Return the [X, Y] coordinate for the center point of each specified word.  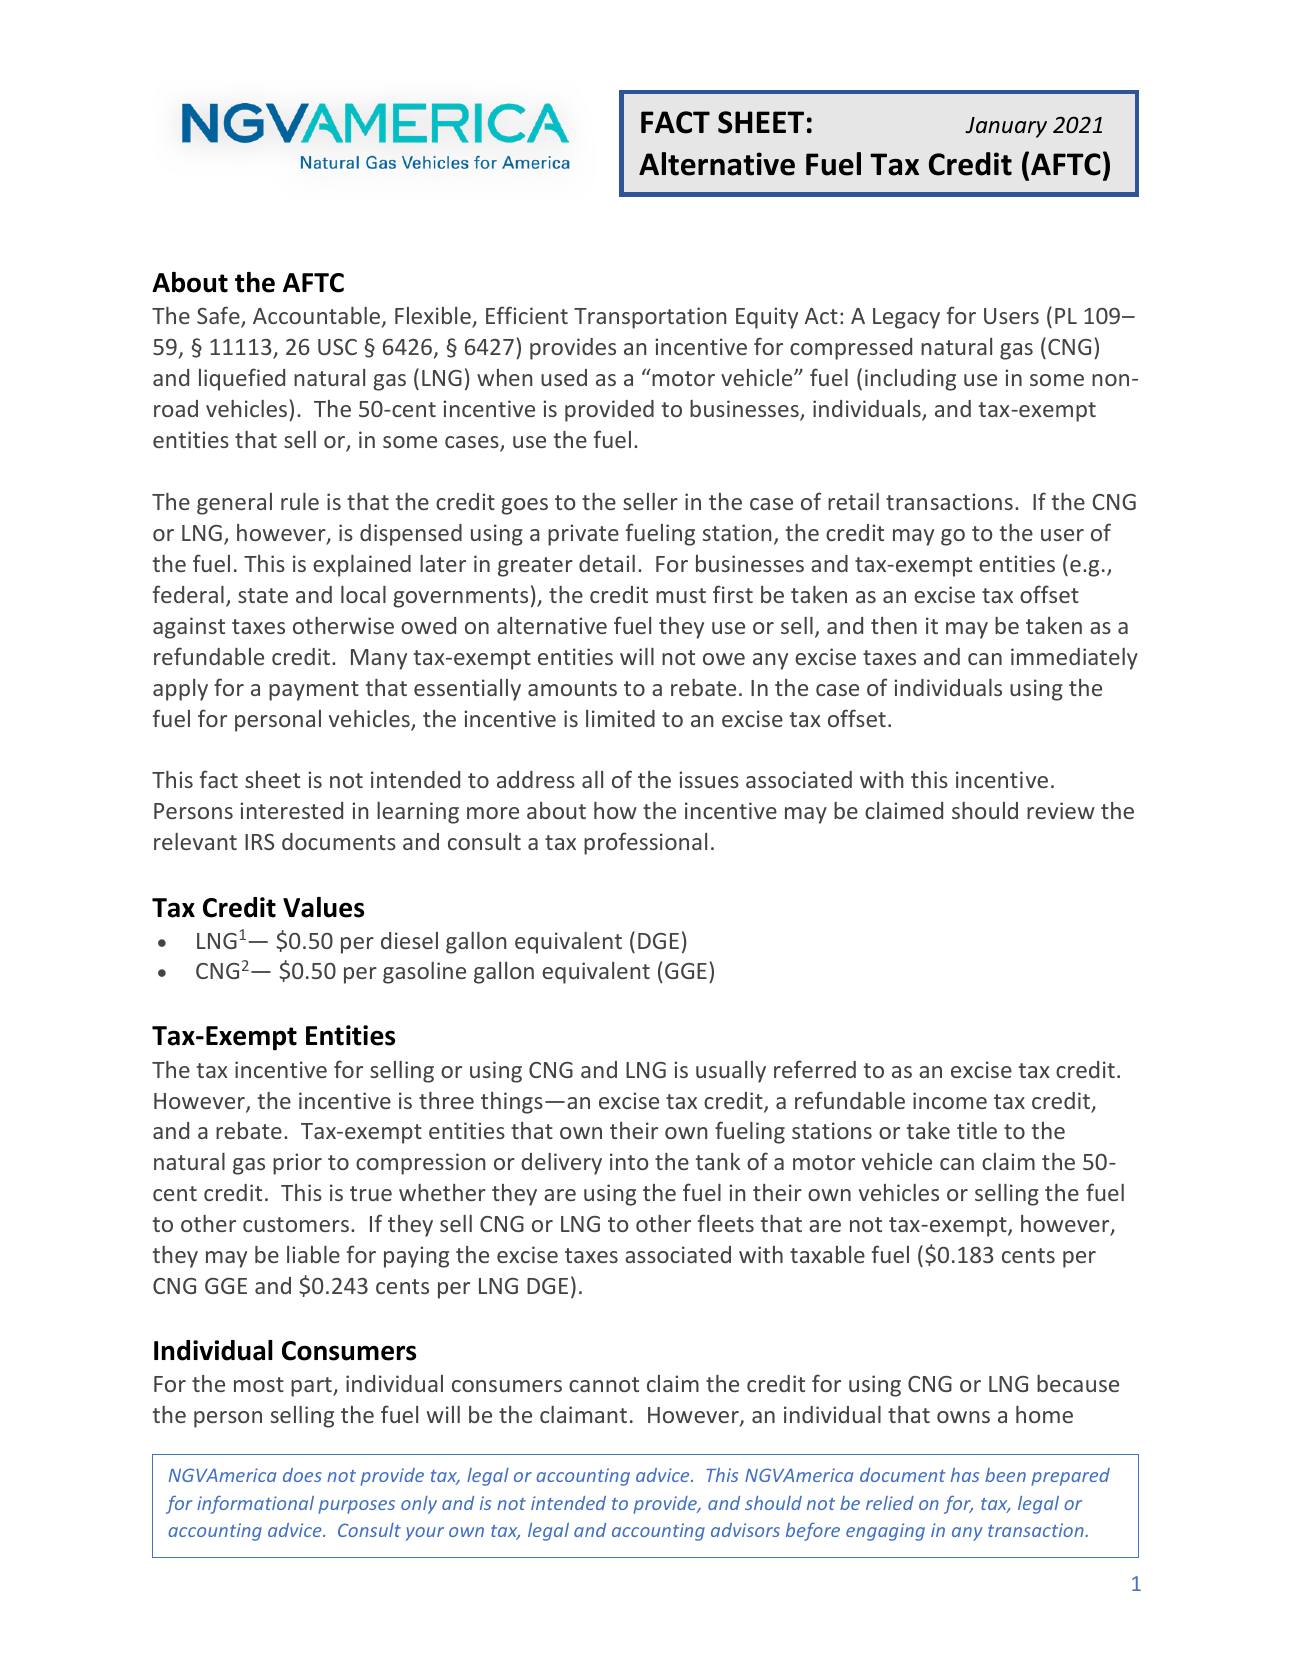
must [681, 595]
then [894, 625]
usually [731, 1072]
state [263, 595]
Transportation [650, 318]
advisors [745, 1530]
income [950, 1100]
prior [297, 1164]
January [1006, 127]
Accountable [316, 315]
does [302, 1475]
